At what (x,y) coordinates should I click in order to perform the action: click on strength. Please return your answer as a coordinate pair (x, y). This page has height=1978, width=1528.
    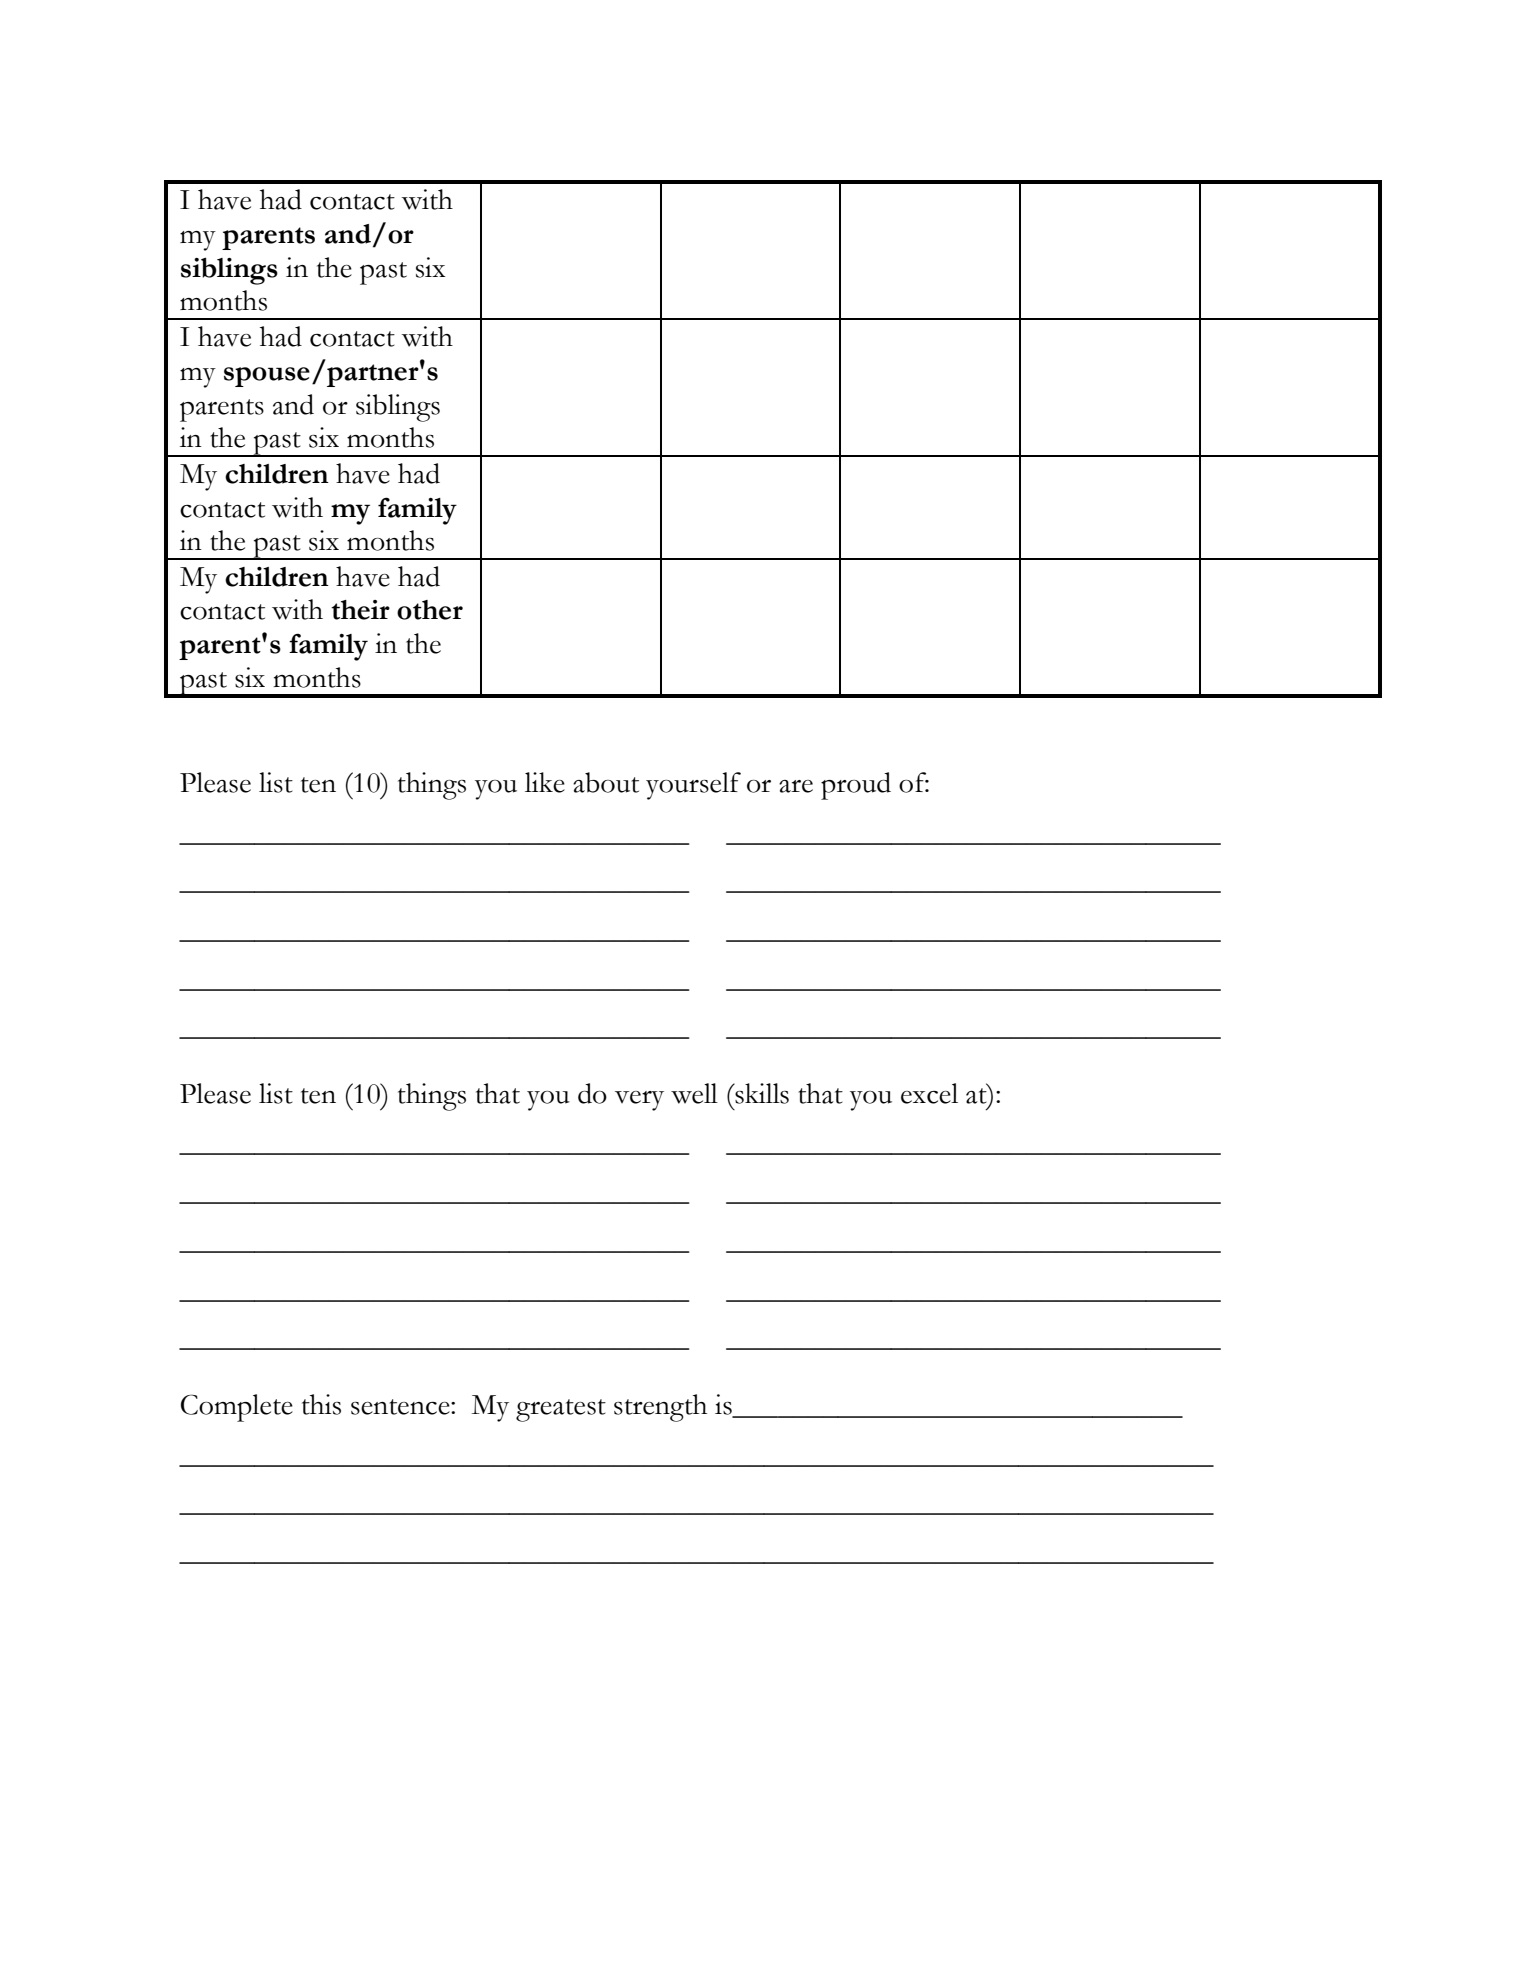
    Looking at the image, I should click on (660, 1408).
